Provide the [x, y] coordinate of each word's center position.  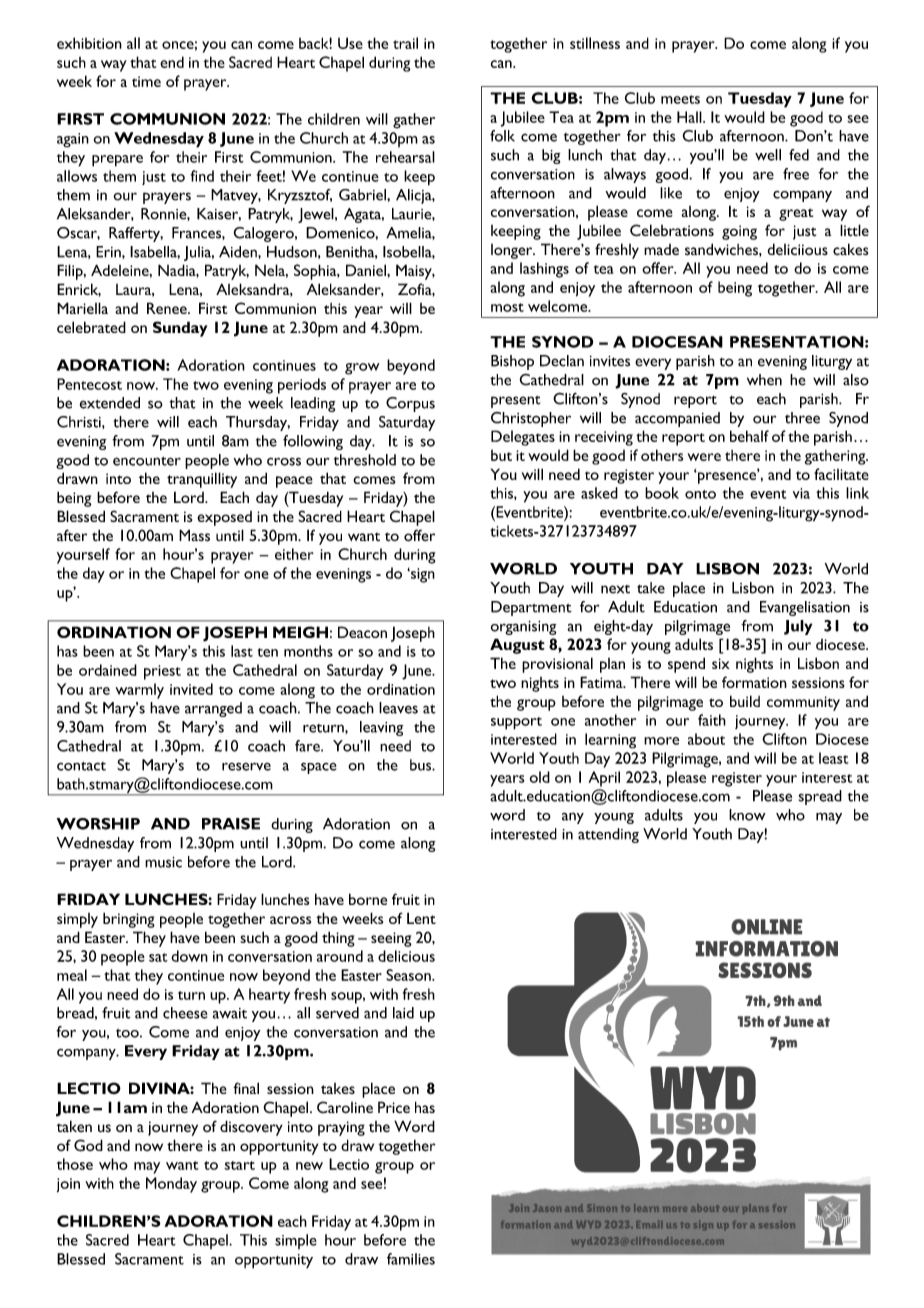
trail [405, 43]
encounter [147, 461]
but [501, 455]
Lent [421, 918]
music [163, 862]
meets [680, 99]
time [146, 81]
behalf [749, 436]
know [747, 815]
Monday [171, 1185]
